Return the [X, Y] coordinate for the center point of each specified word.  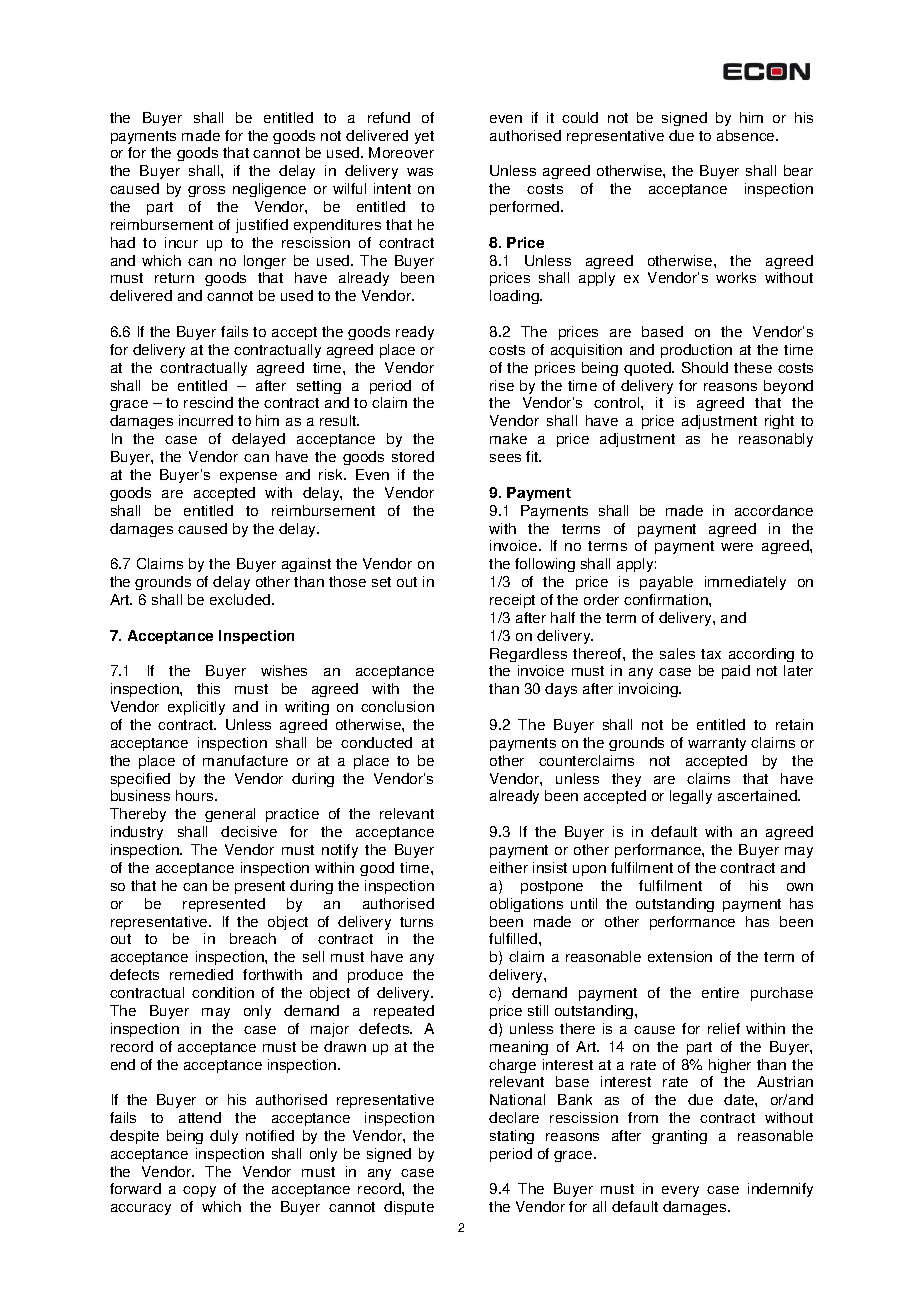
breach [253, 938]
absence [747, 135]
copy [199, 1191]
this [208, 688]
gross [206, 191]
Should [705, 367]
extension [680, 956]
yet [424, 137]
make [508, 438]
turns [416, 922]
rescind [208, 402]
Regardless [528, 655]
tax [711, 654]
